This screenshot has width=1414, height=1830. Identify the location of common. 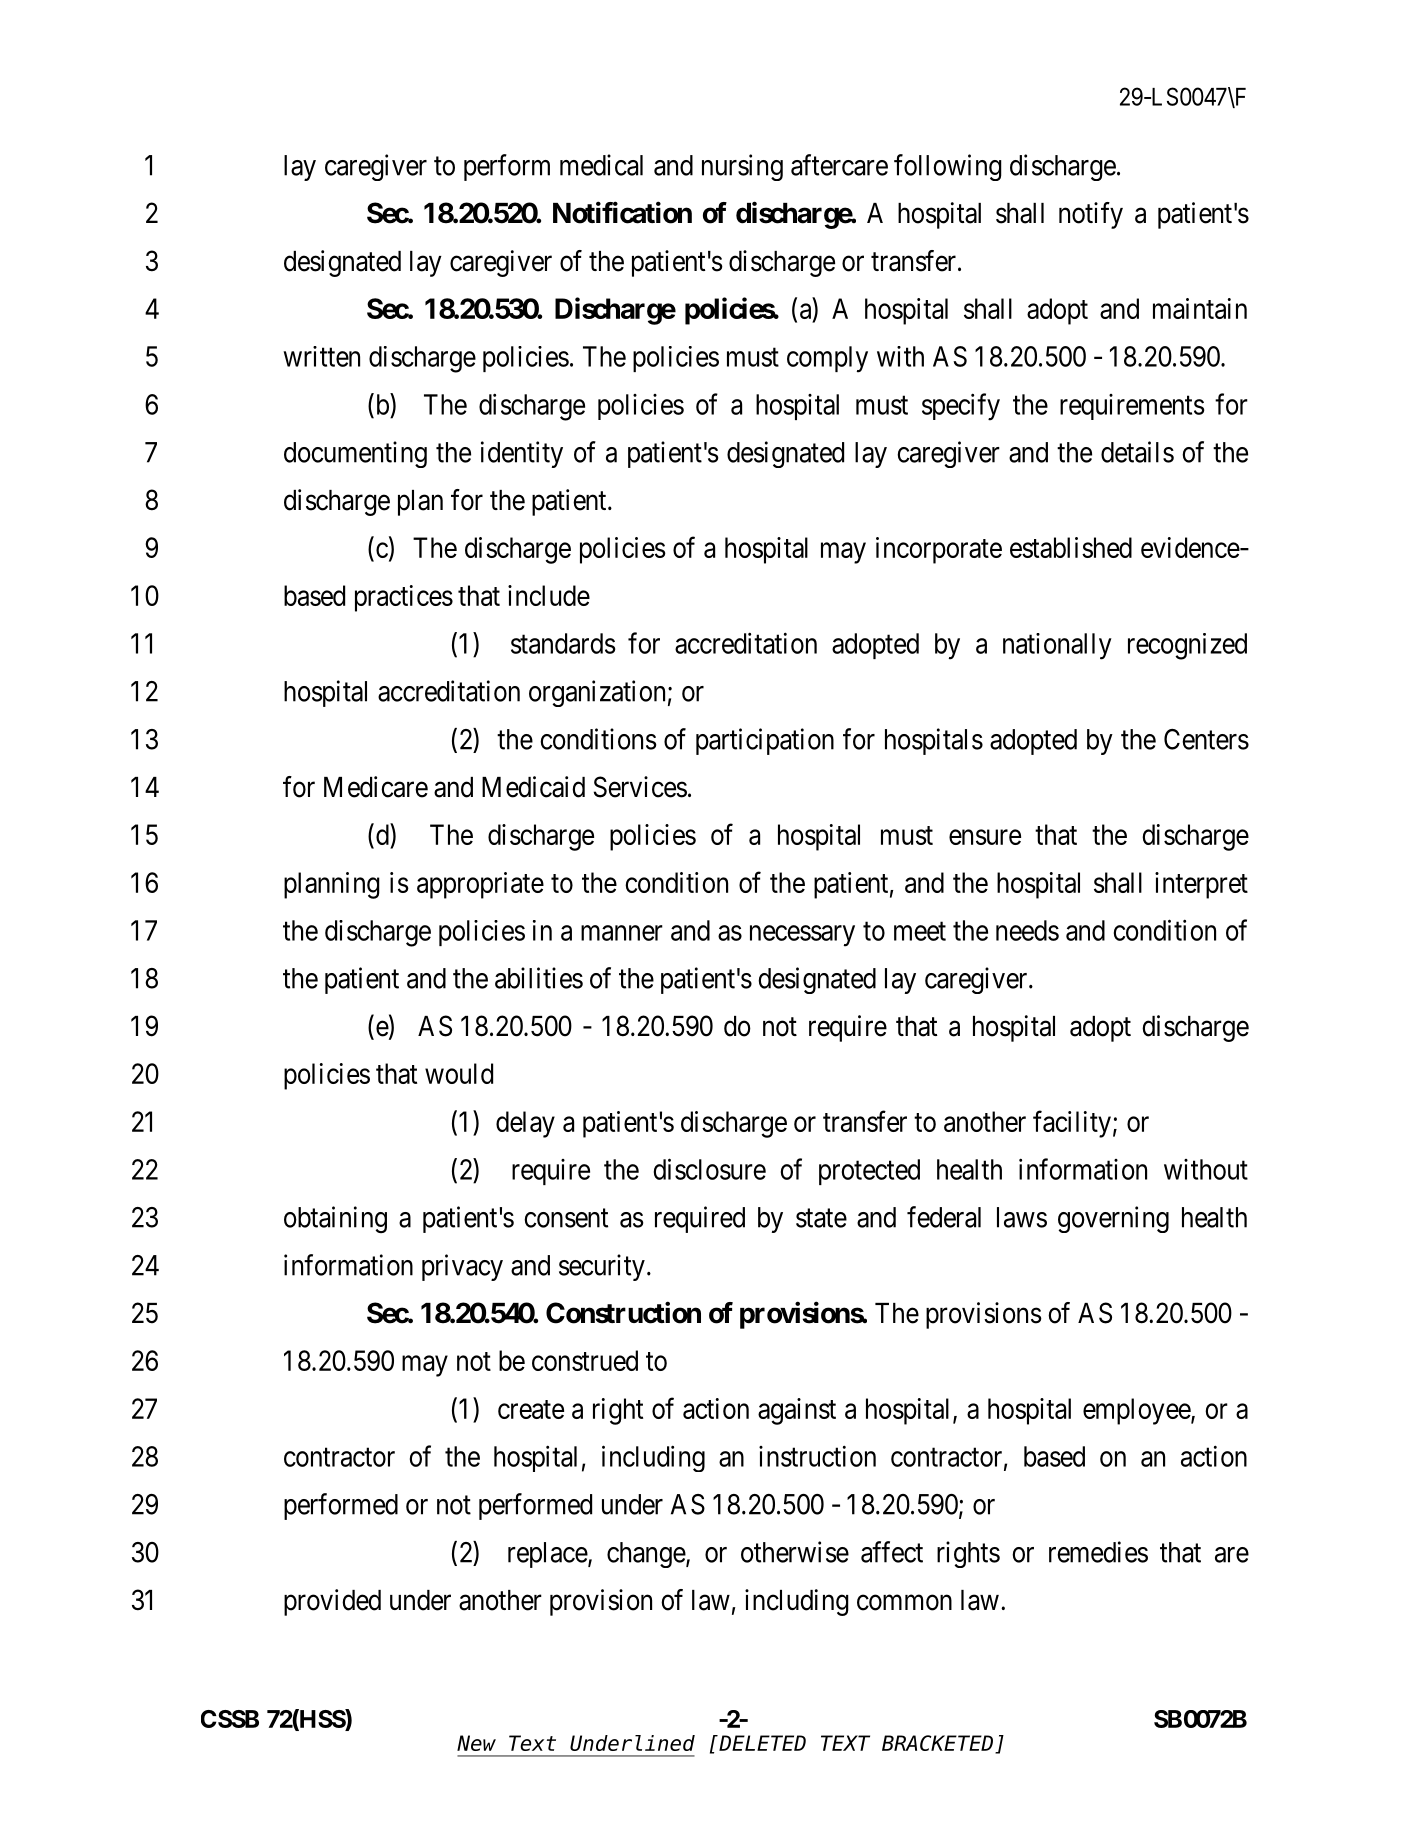
(904, 1603).
